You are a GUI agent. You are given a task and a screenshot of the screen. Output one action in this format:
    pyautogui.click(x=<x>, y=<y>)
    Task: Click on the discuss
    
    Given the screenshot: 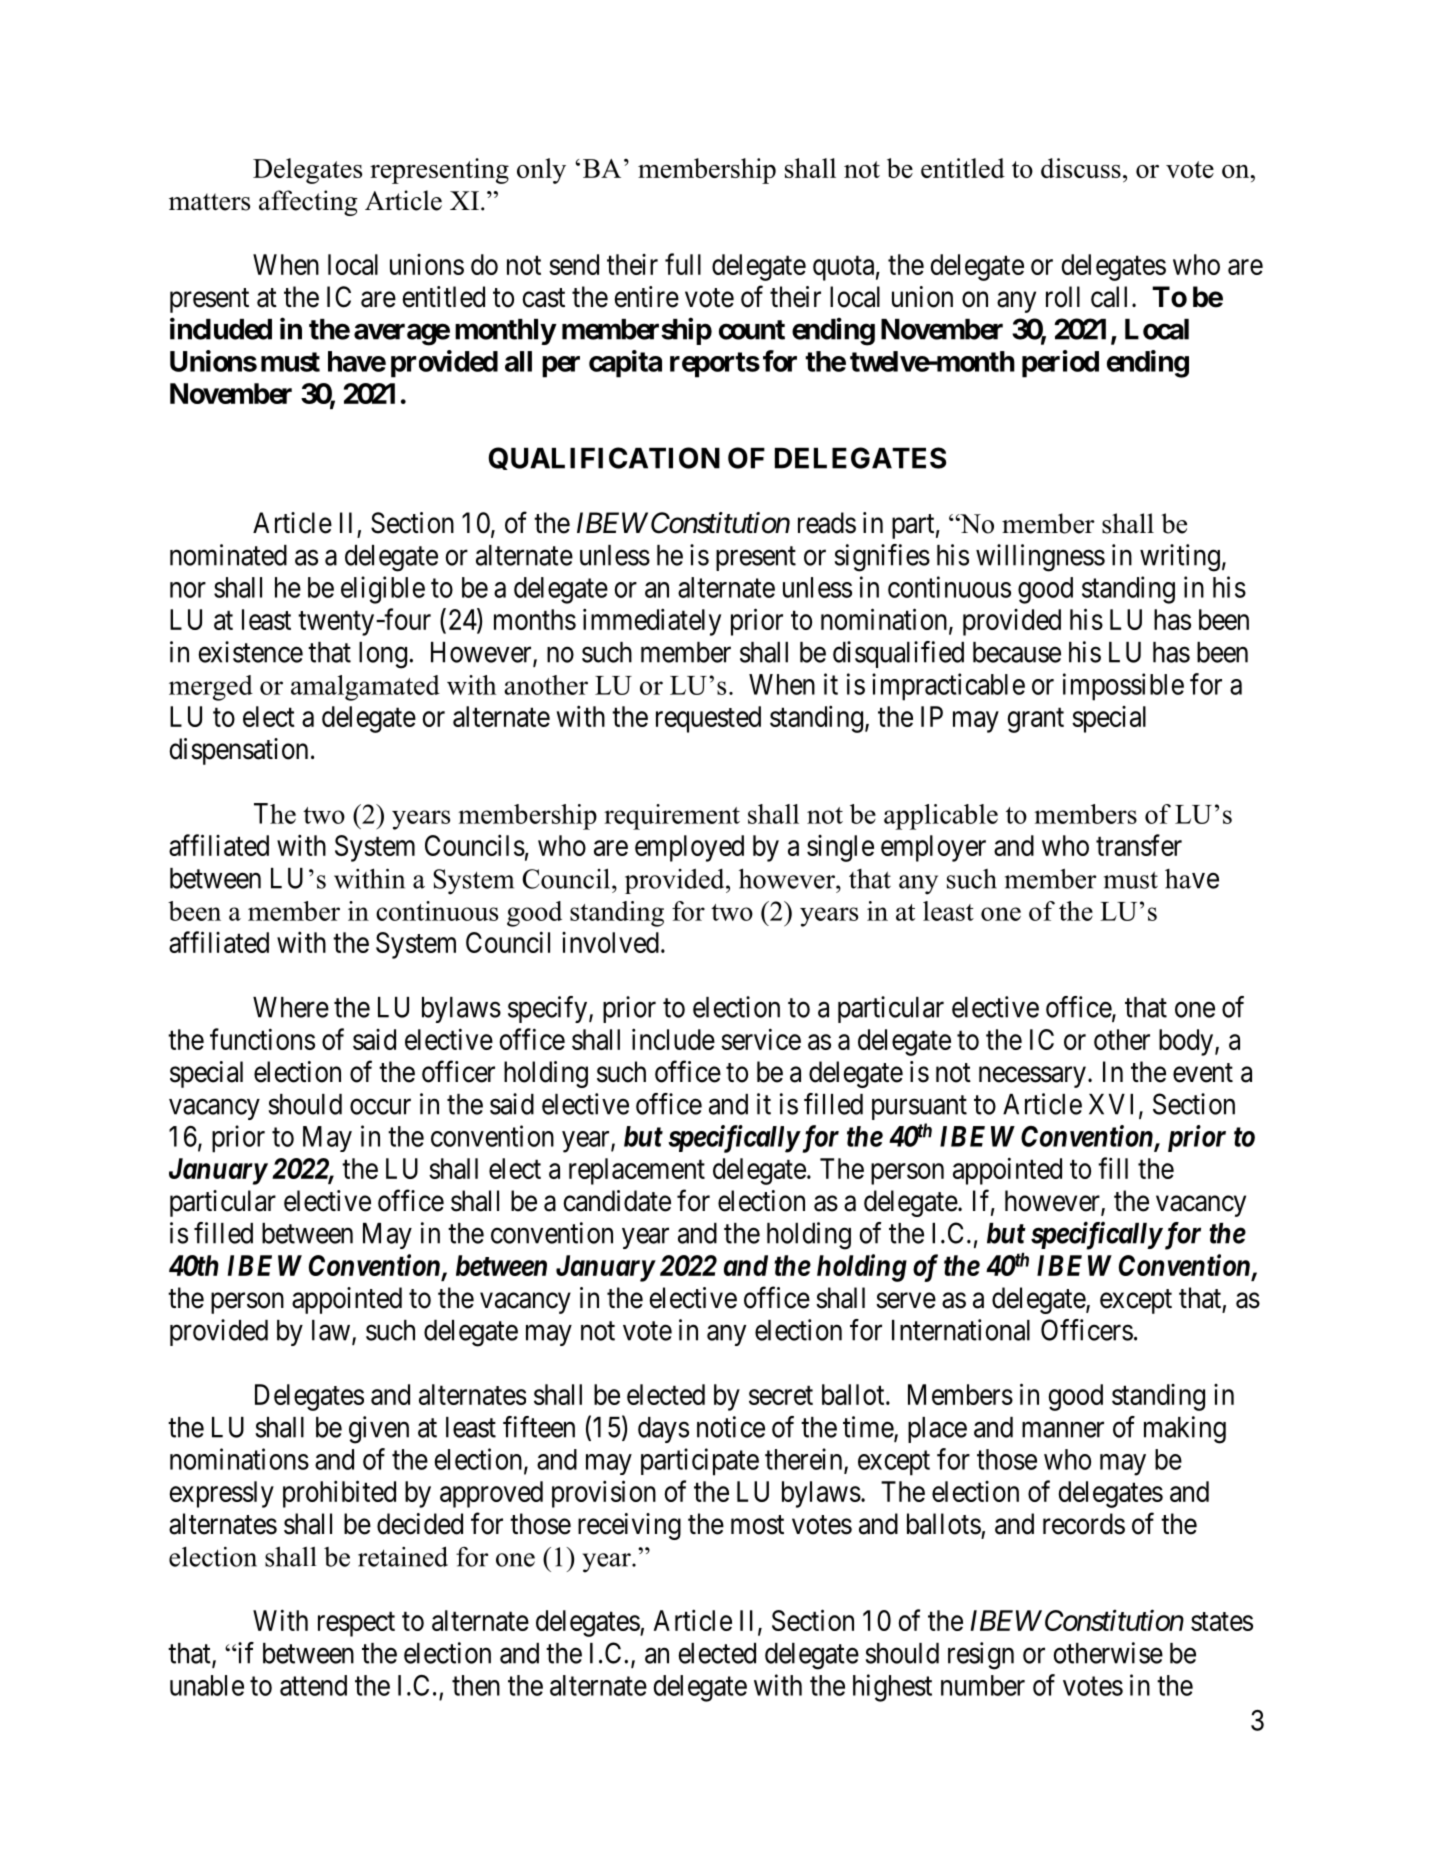 What is the action you would take?
    pyautogui.click(x=1081, y=168)
